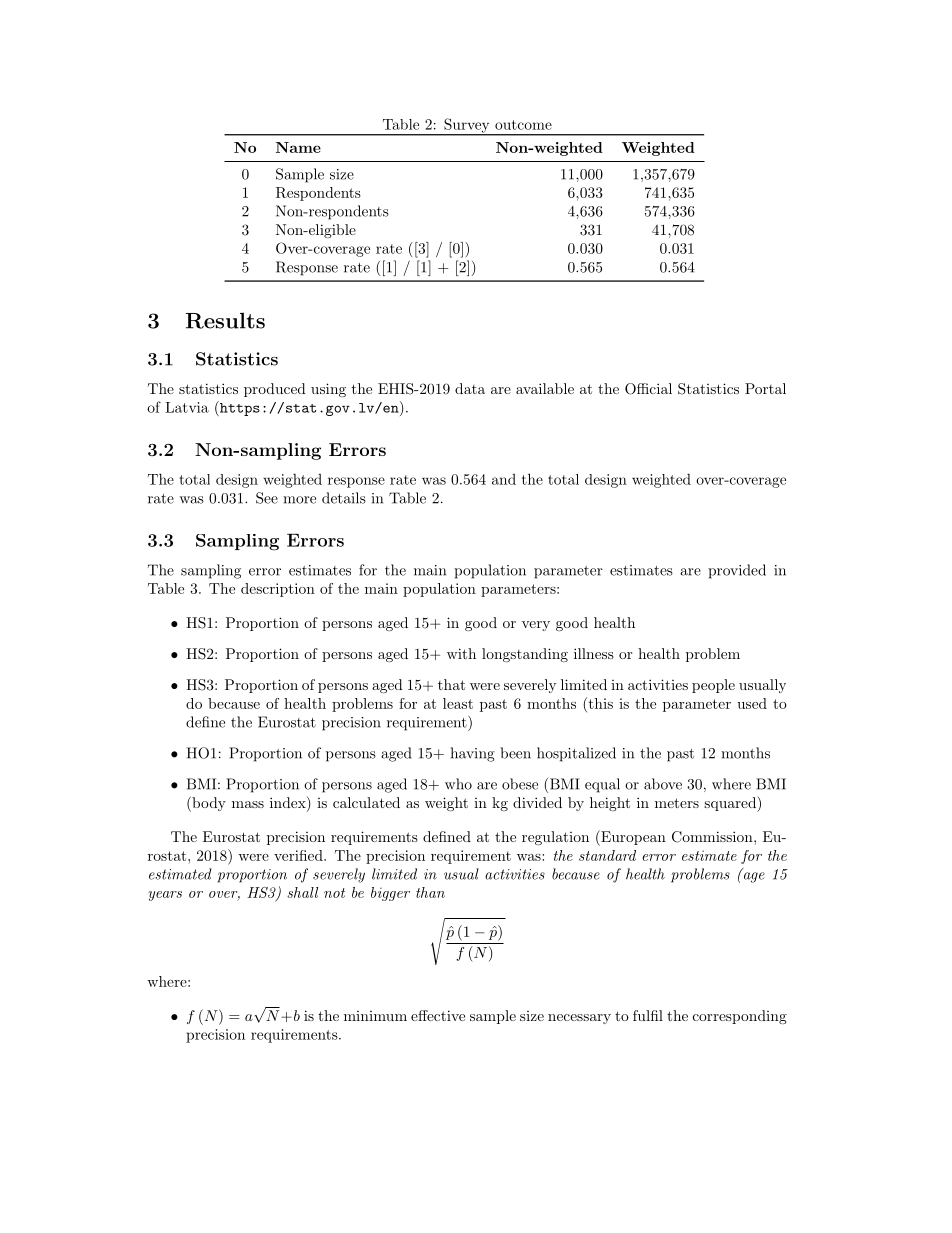 Image resolution: width=952 pixels, height=1233 pixels. What do you see at coordinates (648, 389) in the page?
I see `Official` at bounding box center [648, 389].
